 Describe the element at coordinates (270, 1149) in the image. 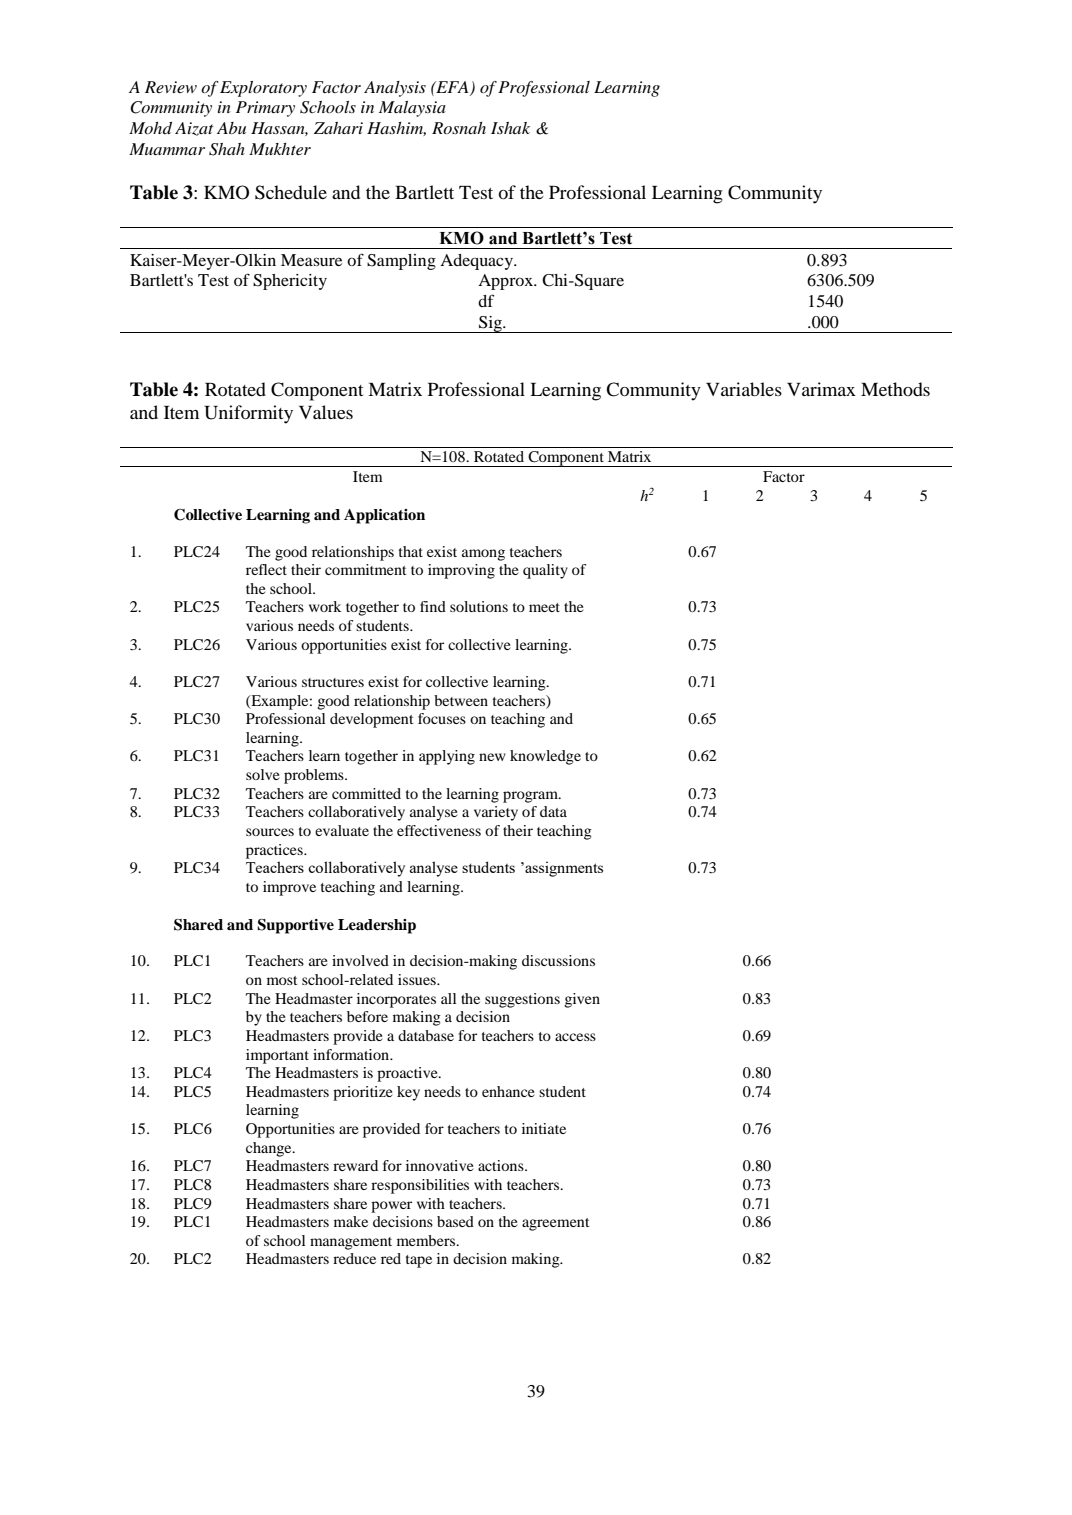

I see `change` at that location.
